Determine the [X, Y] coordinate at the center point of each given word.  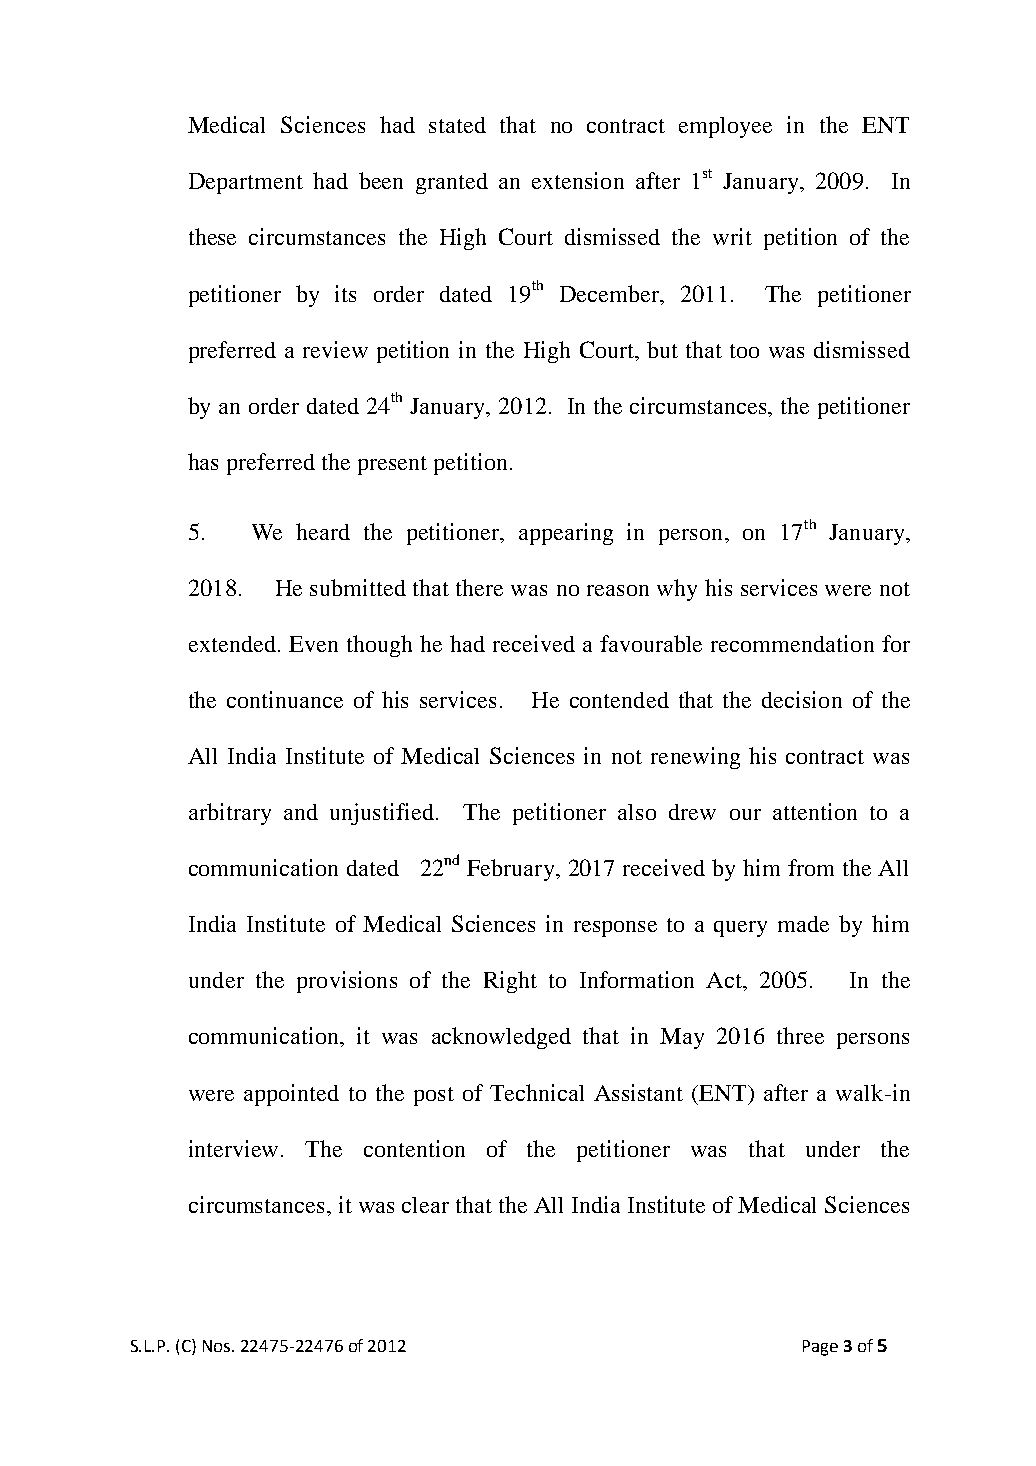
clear [425, 1205]
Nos [218, 1346]
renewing [695, 758]
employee [725, 127]
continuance [285, 699]
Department [246, 183]
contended [619, 700]
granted [452, 183]
